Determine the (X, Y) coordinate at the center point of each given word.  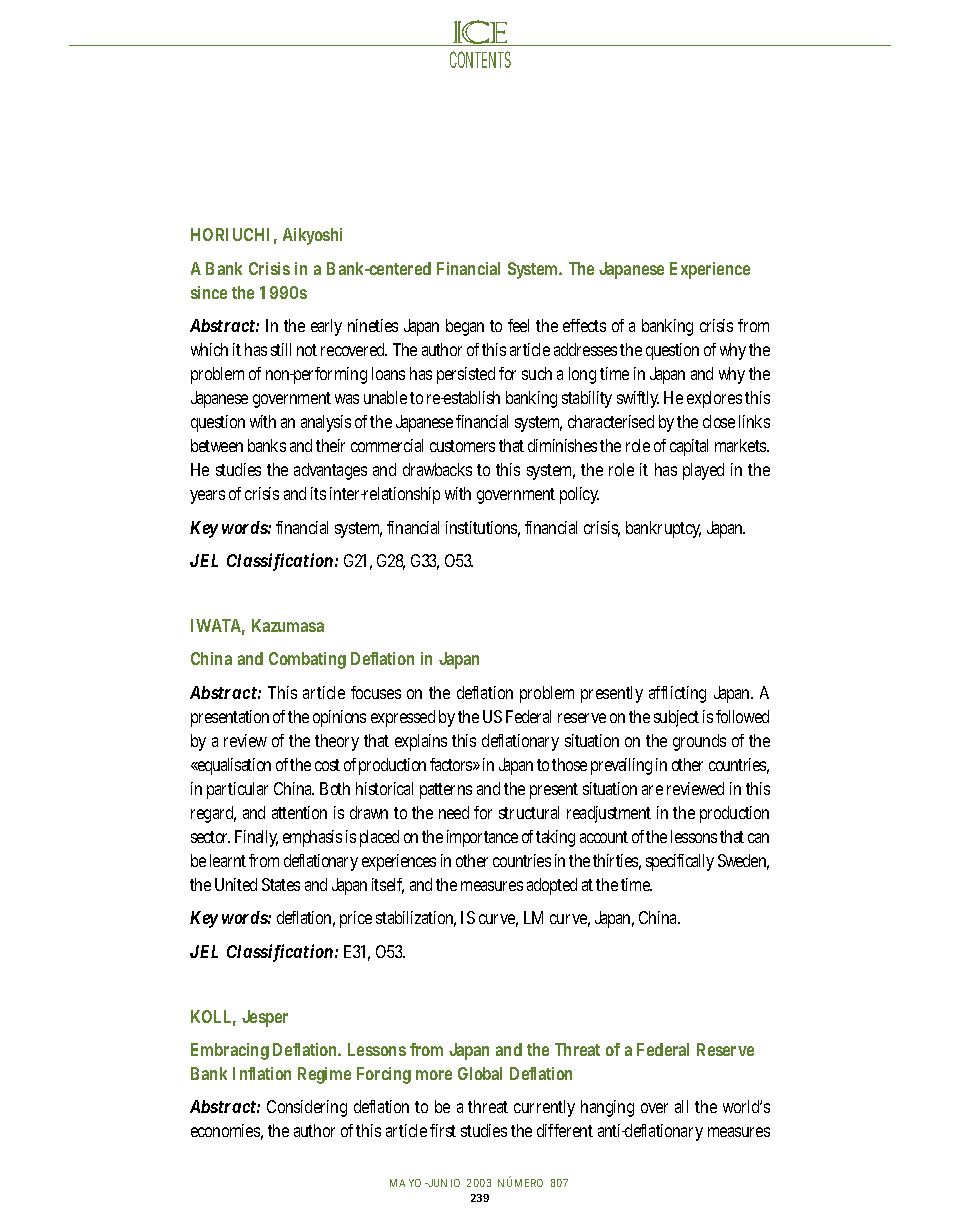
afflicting (677, 694)
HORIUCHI (230, 234)
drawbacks (437, 469)
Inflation (262, 1073)
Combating (307, 660)
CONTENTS (480, 59)
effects (584, 325)
